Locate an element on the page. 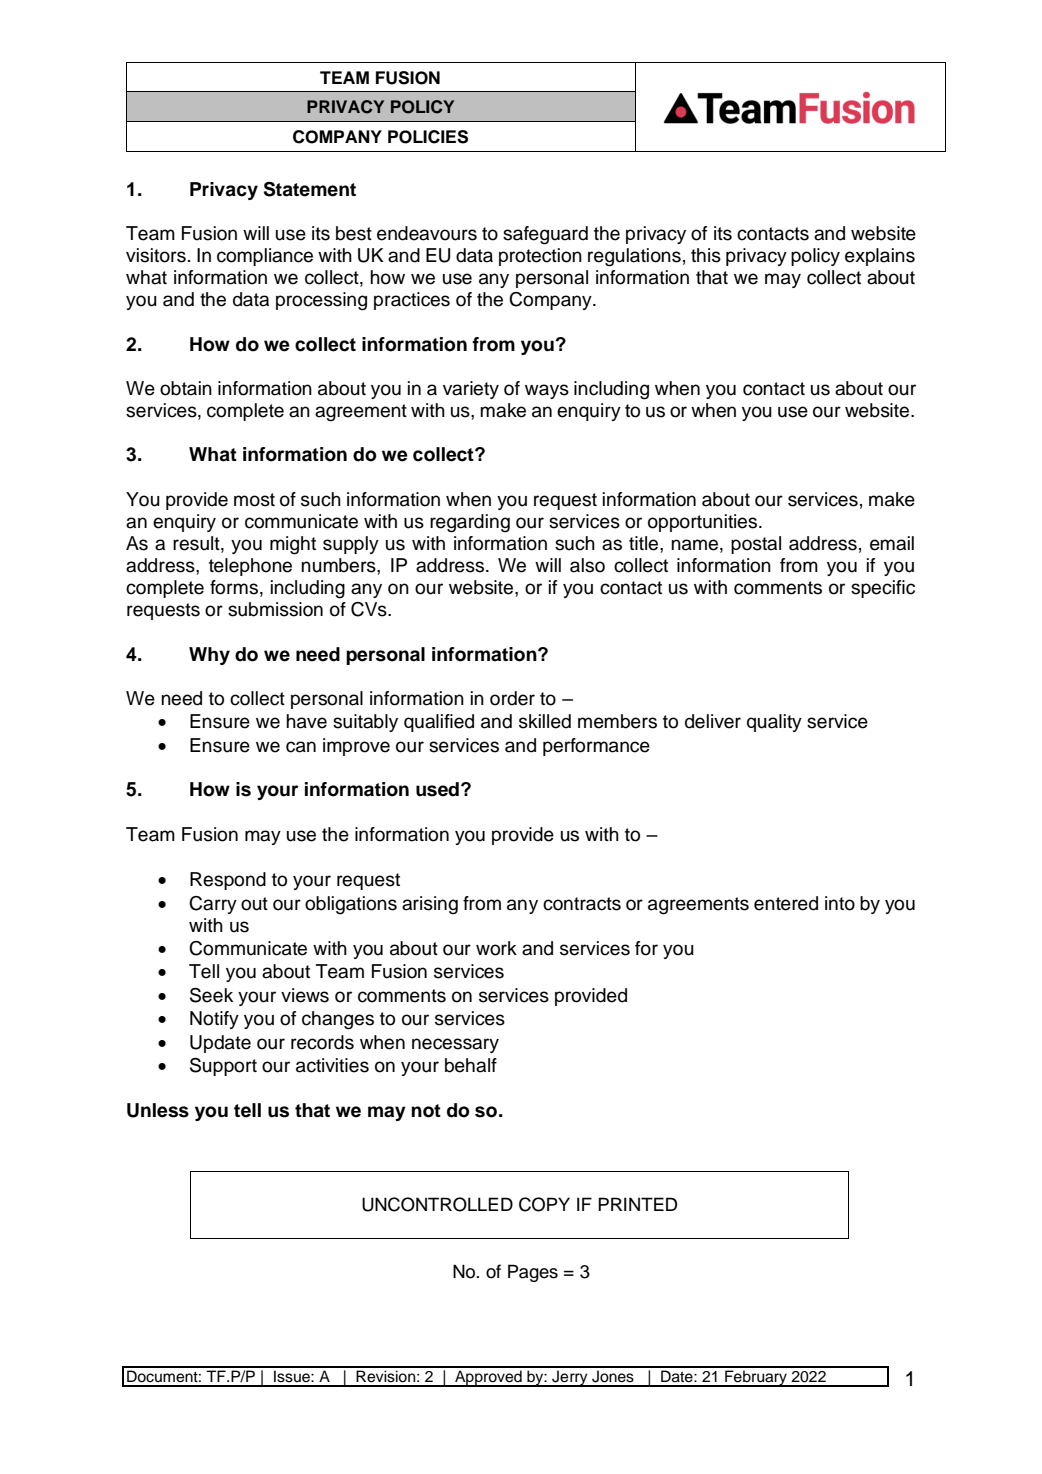 This document has height=1474, width=1042. Pages is located at coordinates (533, 1273).
